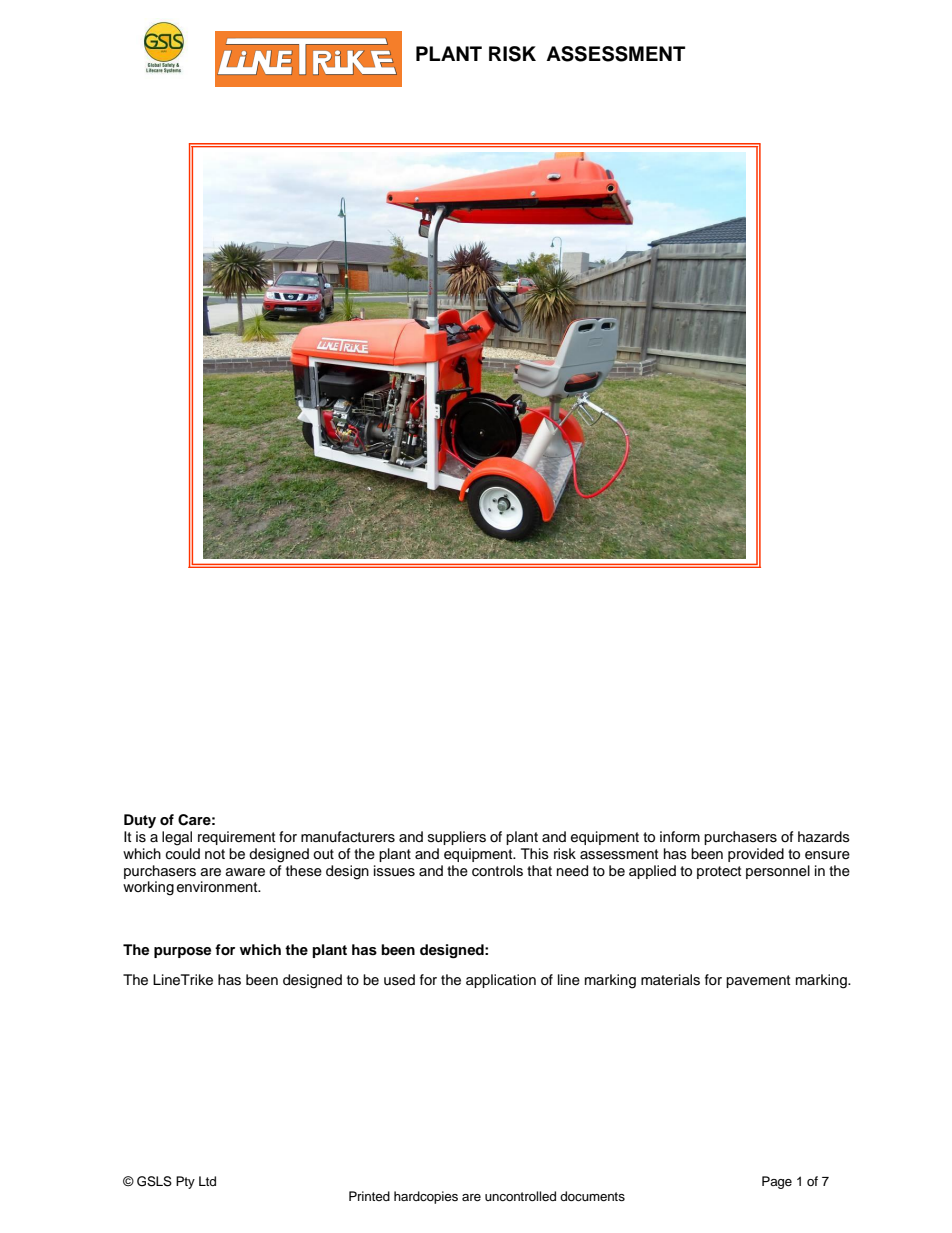 This page has height=1233, width=952. I want to click on Page, so click(777, 1182).
